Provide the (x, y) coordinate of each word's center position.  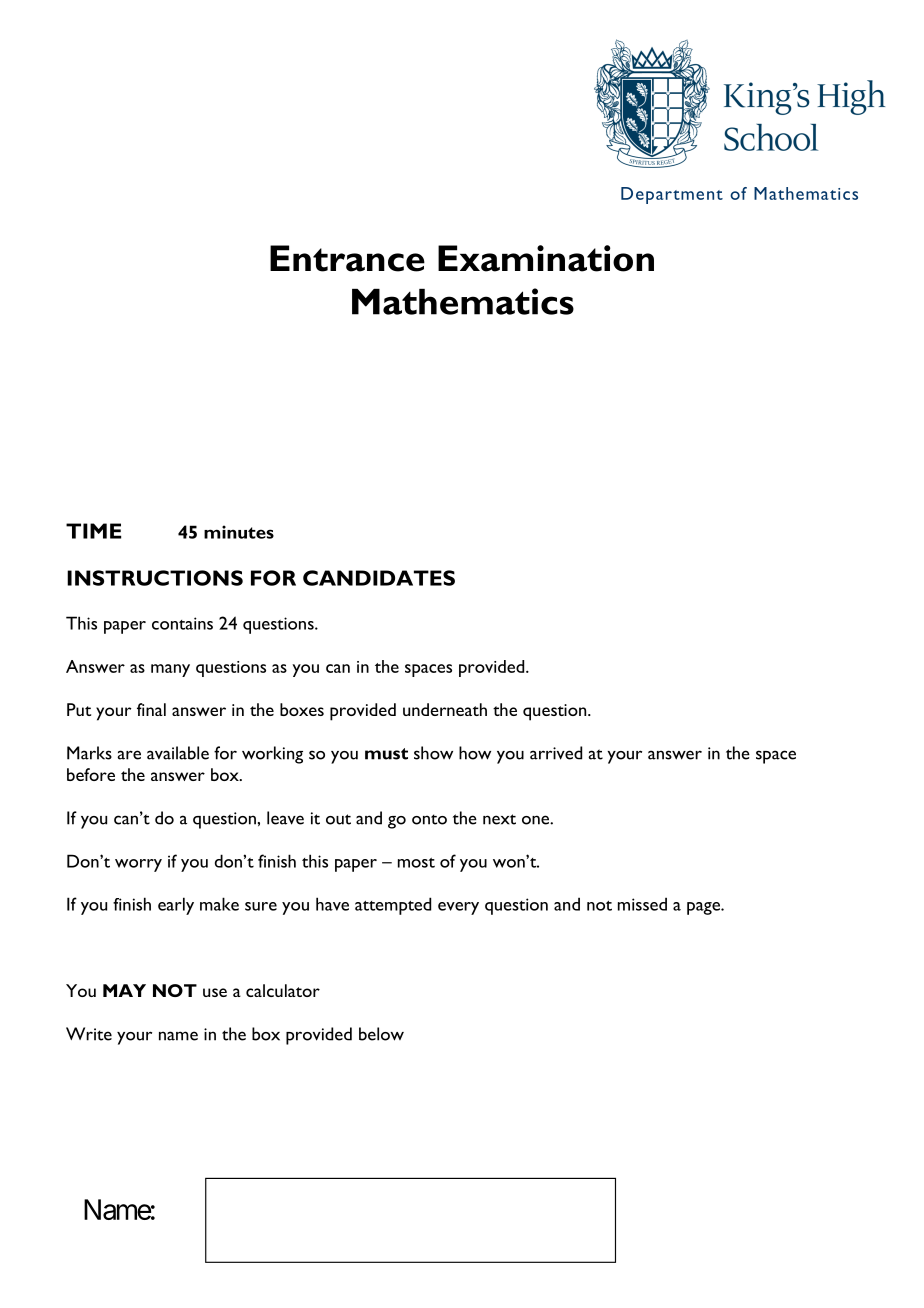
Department (672, 195)
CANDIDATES (379, 578)
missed (642, 904)
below (381, 1034)
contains (182, 623)
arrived (556, 753)
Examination (546, 258)
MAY (124, 990)
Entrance (347, 258)
